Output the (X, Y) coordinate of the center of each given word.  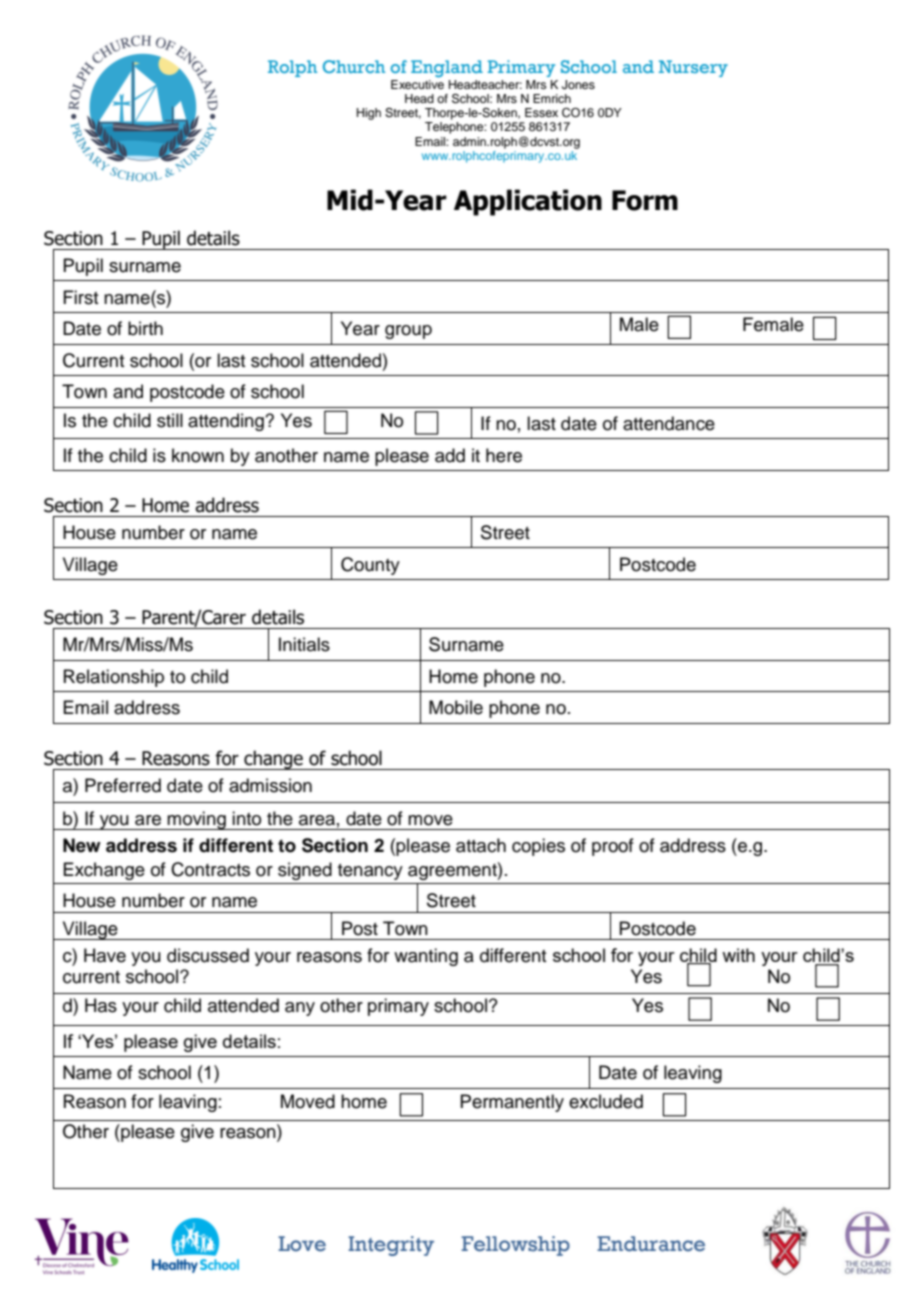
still (170, 420)
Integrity (391, 1246)
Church (354, 66)
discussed (208, 955)
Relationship (114, 678)
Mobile (456, 707)
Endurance (651, 1244)
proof (613, 847)
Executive (417, 83)
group (408, 332)
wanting (426, 957)
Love (302, 1244)
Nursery (693, 68)
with (738, 955)
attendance (669, 423)
